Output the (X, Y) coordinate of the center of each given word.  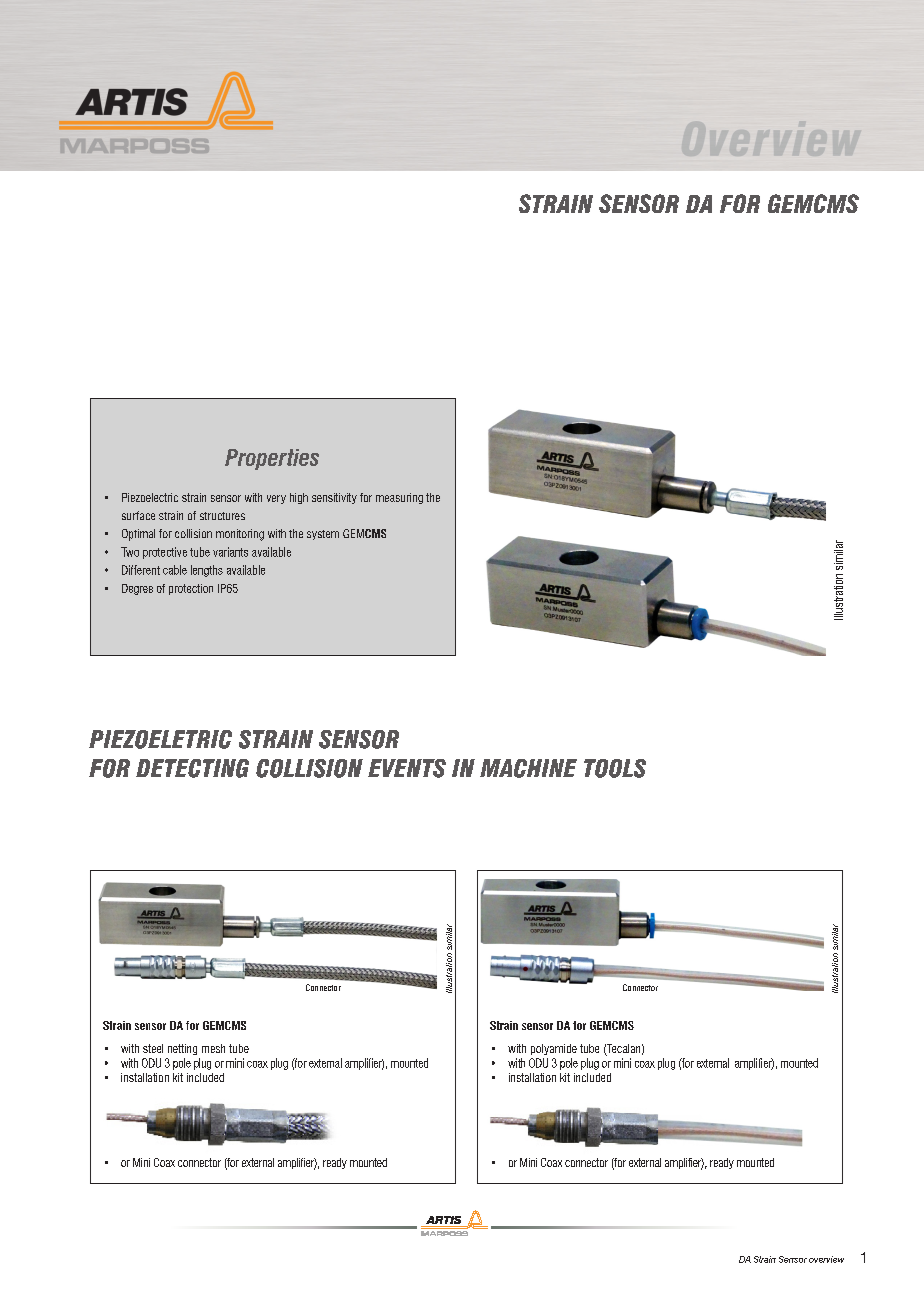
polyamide (554, 1049)
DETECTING (192, 768)
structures (222, 516)
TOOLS (615, 768)
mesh (213, 1048)
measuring (399, 498)
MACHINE (528, 768)
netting (182, 1049)
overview (826, 1259)
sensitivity (334, 498)
